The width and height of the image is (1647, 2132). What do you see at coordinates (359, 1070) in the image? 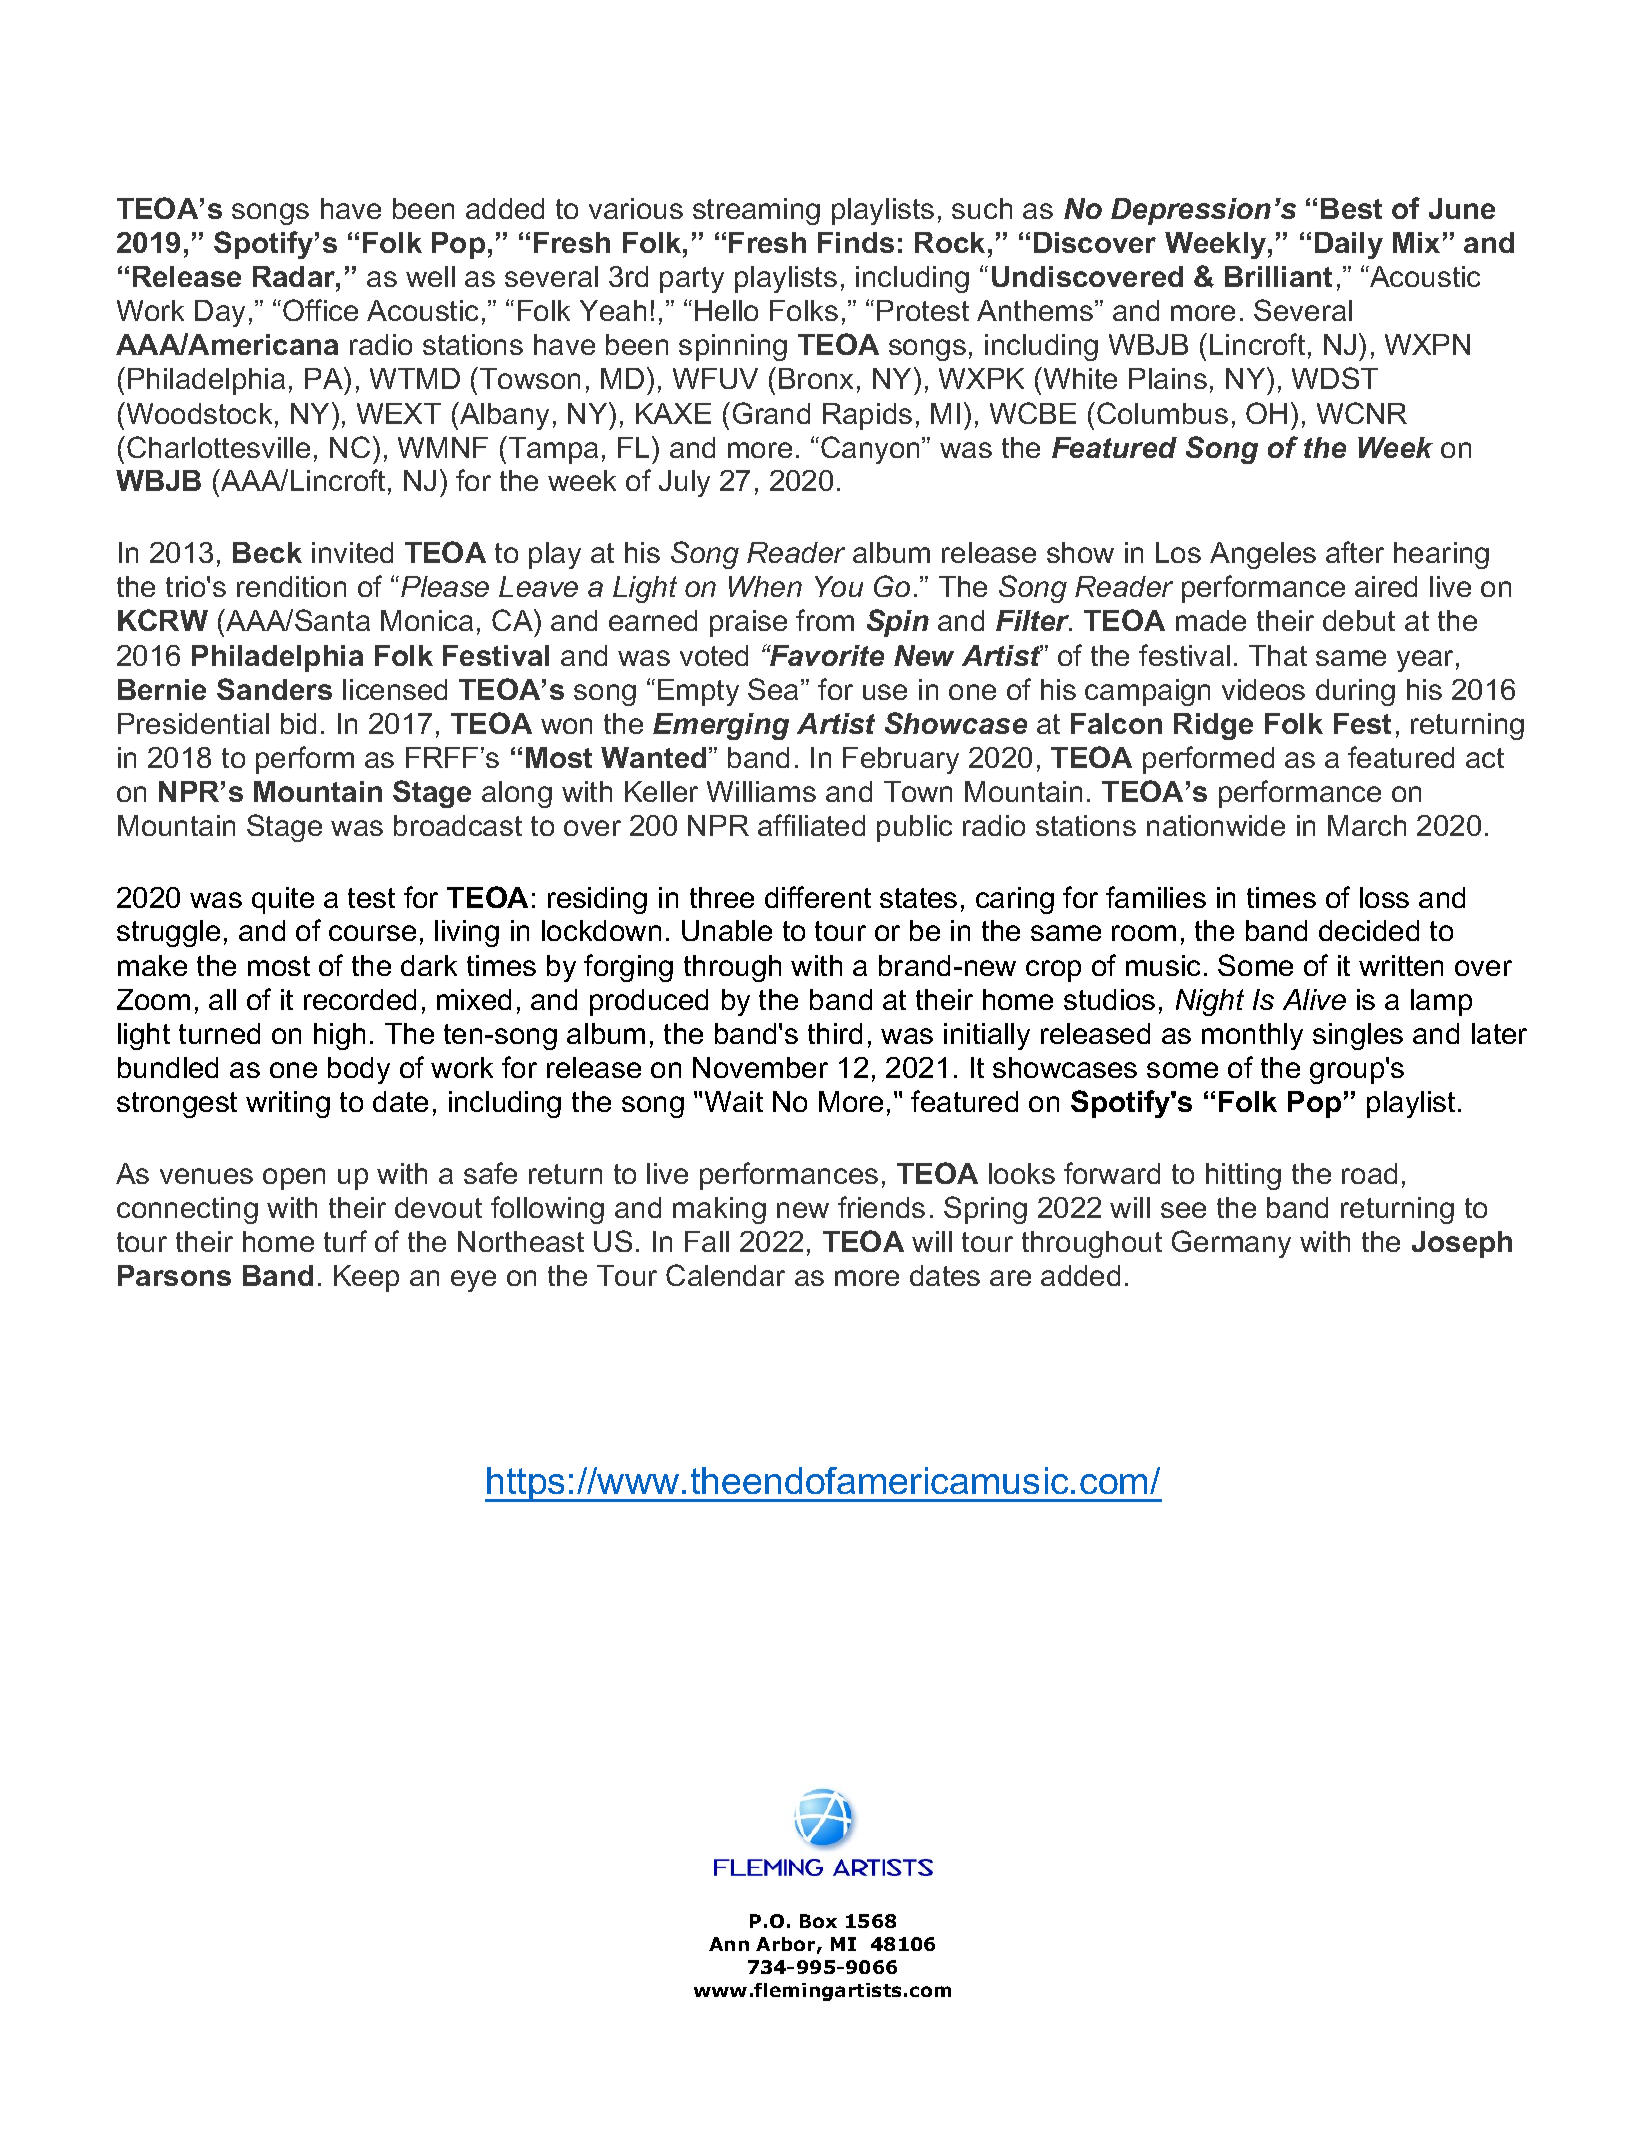
I see `body` at bounding box center [359, 1070].
